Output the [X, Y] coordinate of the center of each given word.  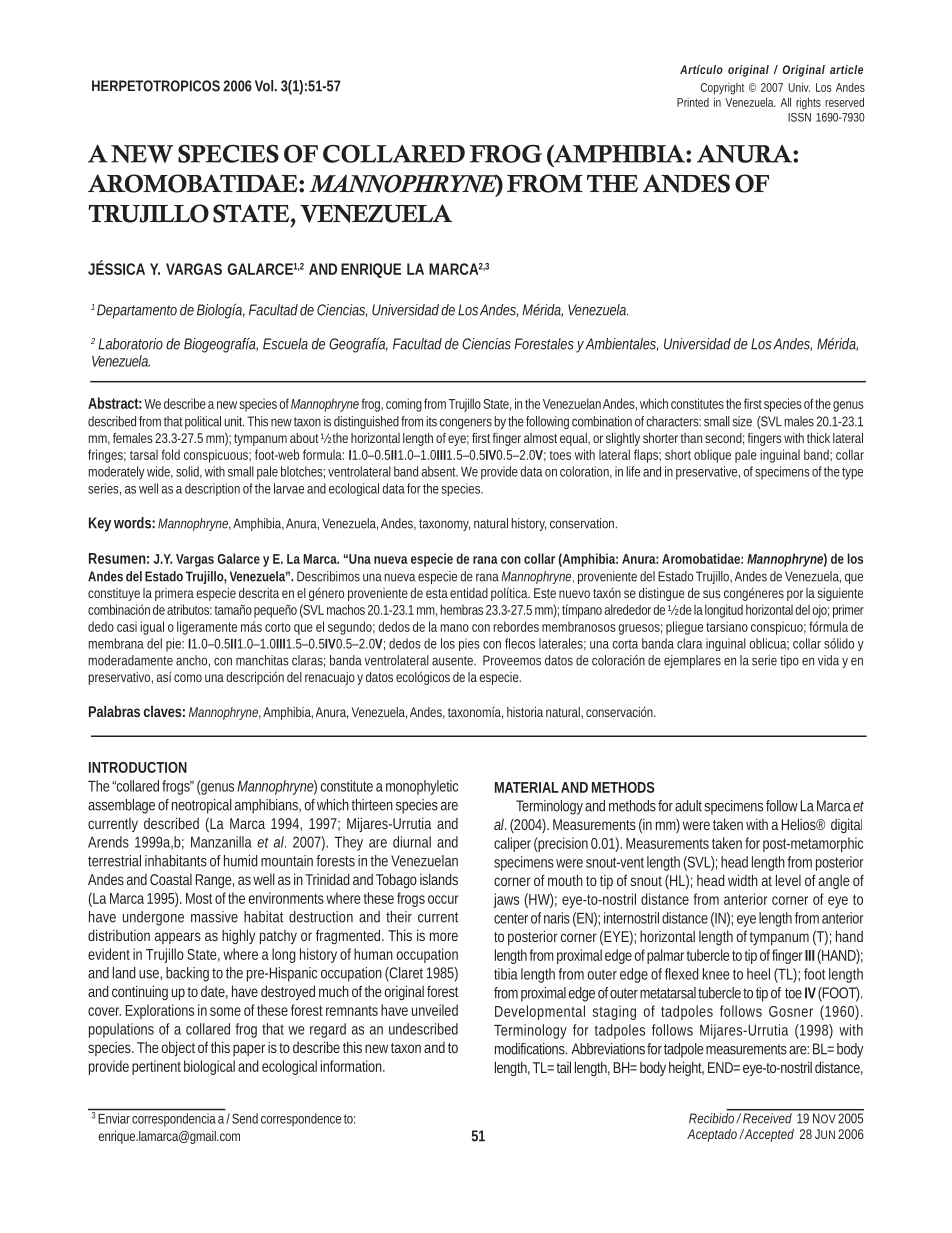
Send [245, 1118]
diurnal [412, 842]
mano [455, 628]
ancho [193, 661]
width [743, 880]
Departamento [137, 311]
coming [404, 405]
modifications [531, 1049]
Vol [264, 86]
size [742, 421]
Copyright [722, 89]
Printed [693, 102]
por [795, 595]
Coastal [171, 879]
